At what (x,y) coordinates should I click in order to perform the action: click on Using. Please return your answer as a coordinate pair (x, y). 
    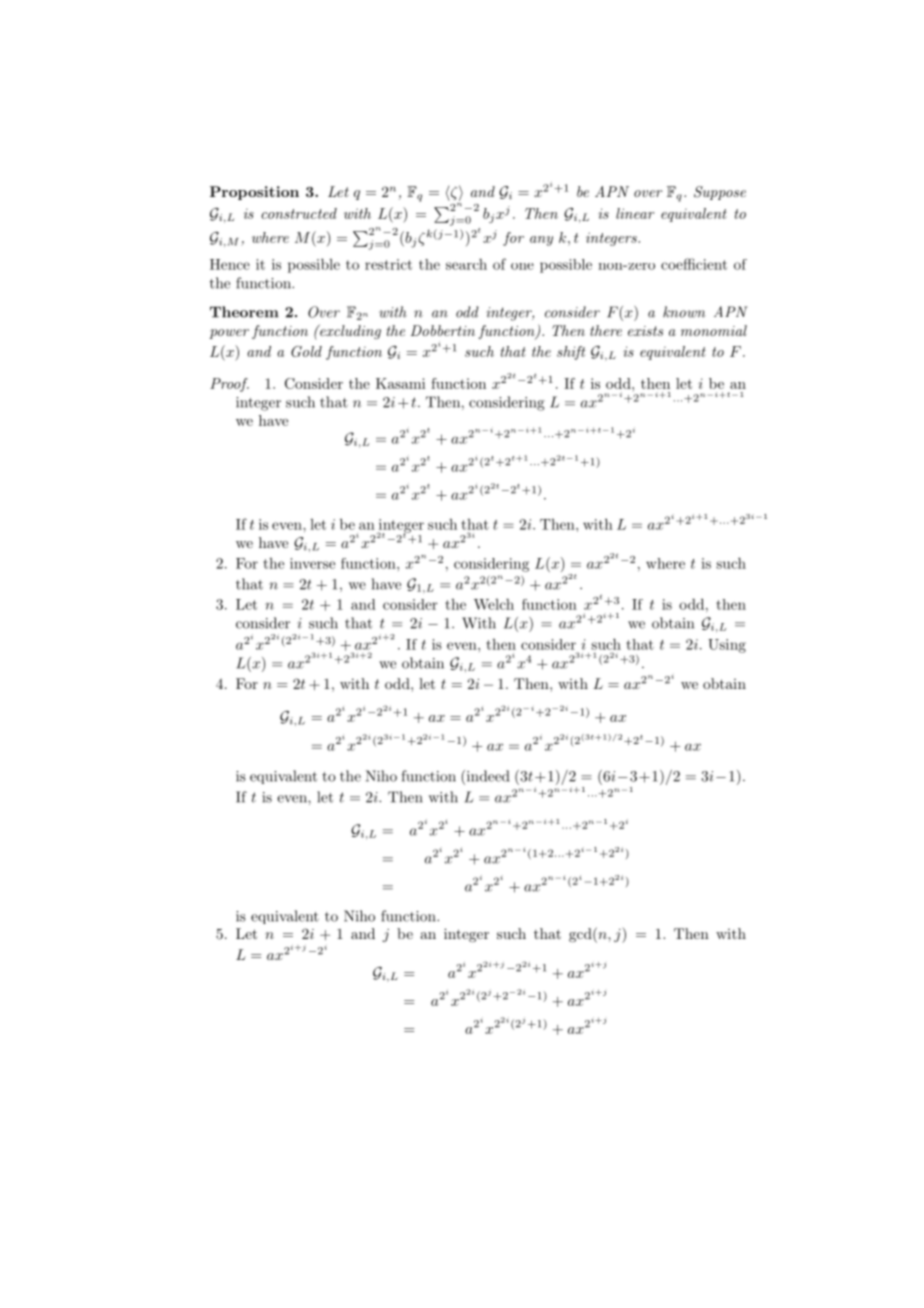
    Looking at the image, I should click on (727, 646).
